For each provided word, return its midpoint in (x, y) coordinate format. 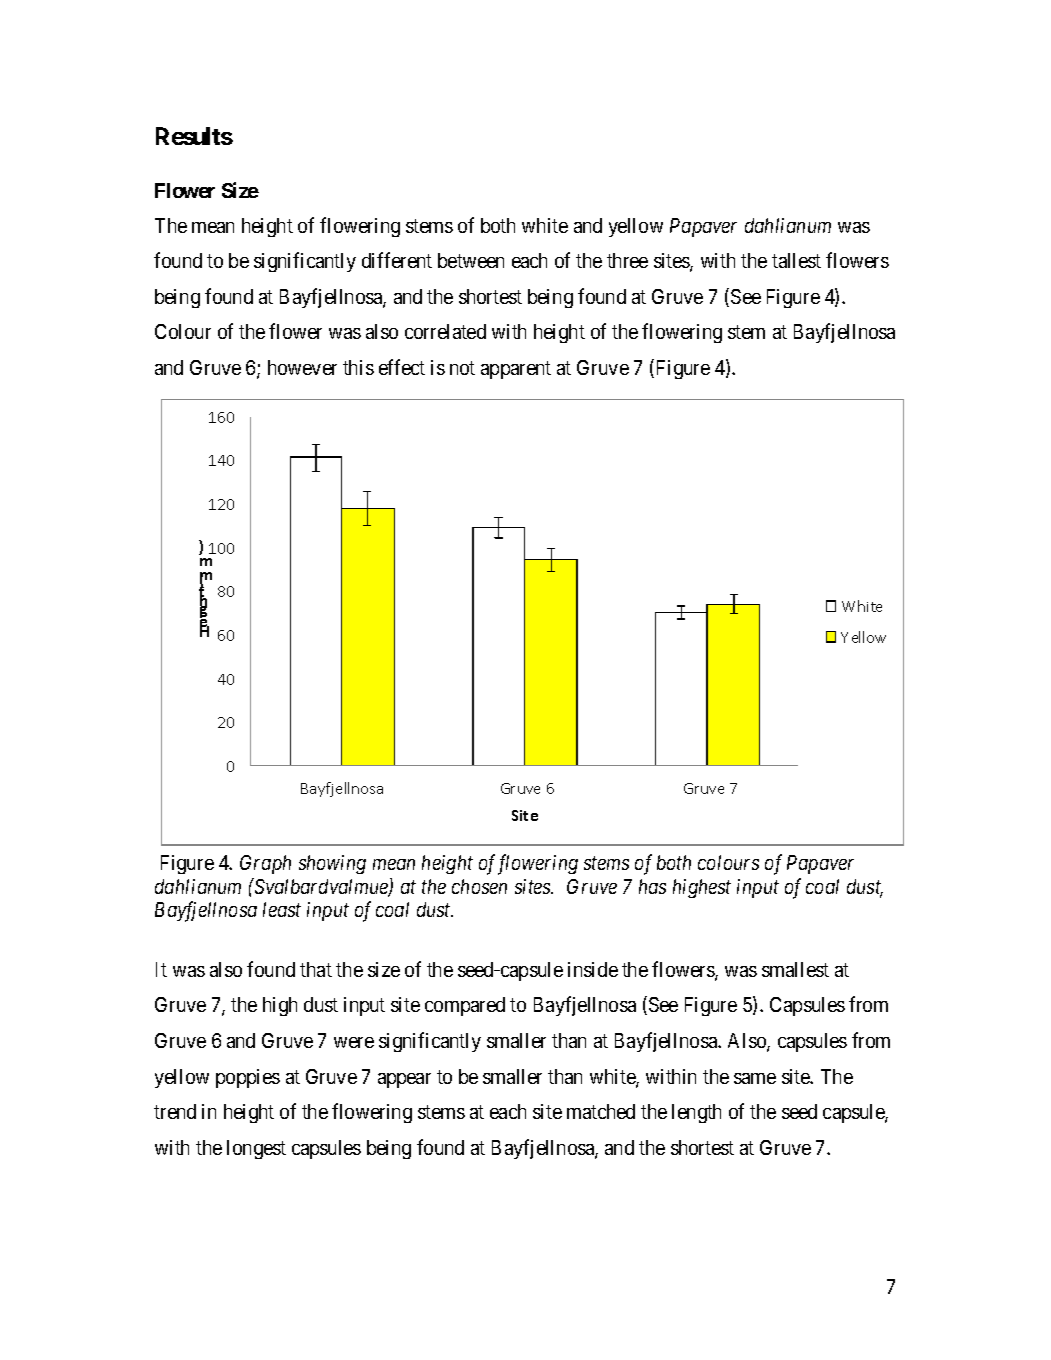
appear (404, 1080)
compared (465, 1006)
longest (256, 1149)
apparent (516, 370)
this (358, 367)
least (282, 909)
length (696, 1113)
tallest (796, 260)
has (652, 886)
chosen (479, 886)
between (471, 260)
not (462, 368)
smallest (795, 969)
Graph (265, 864)
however (302, 367)
